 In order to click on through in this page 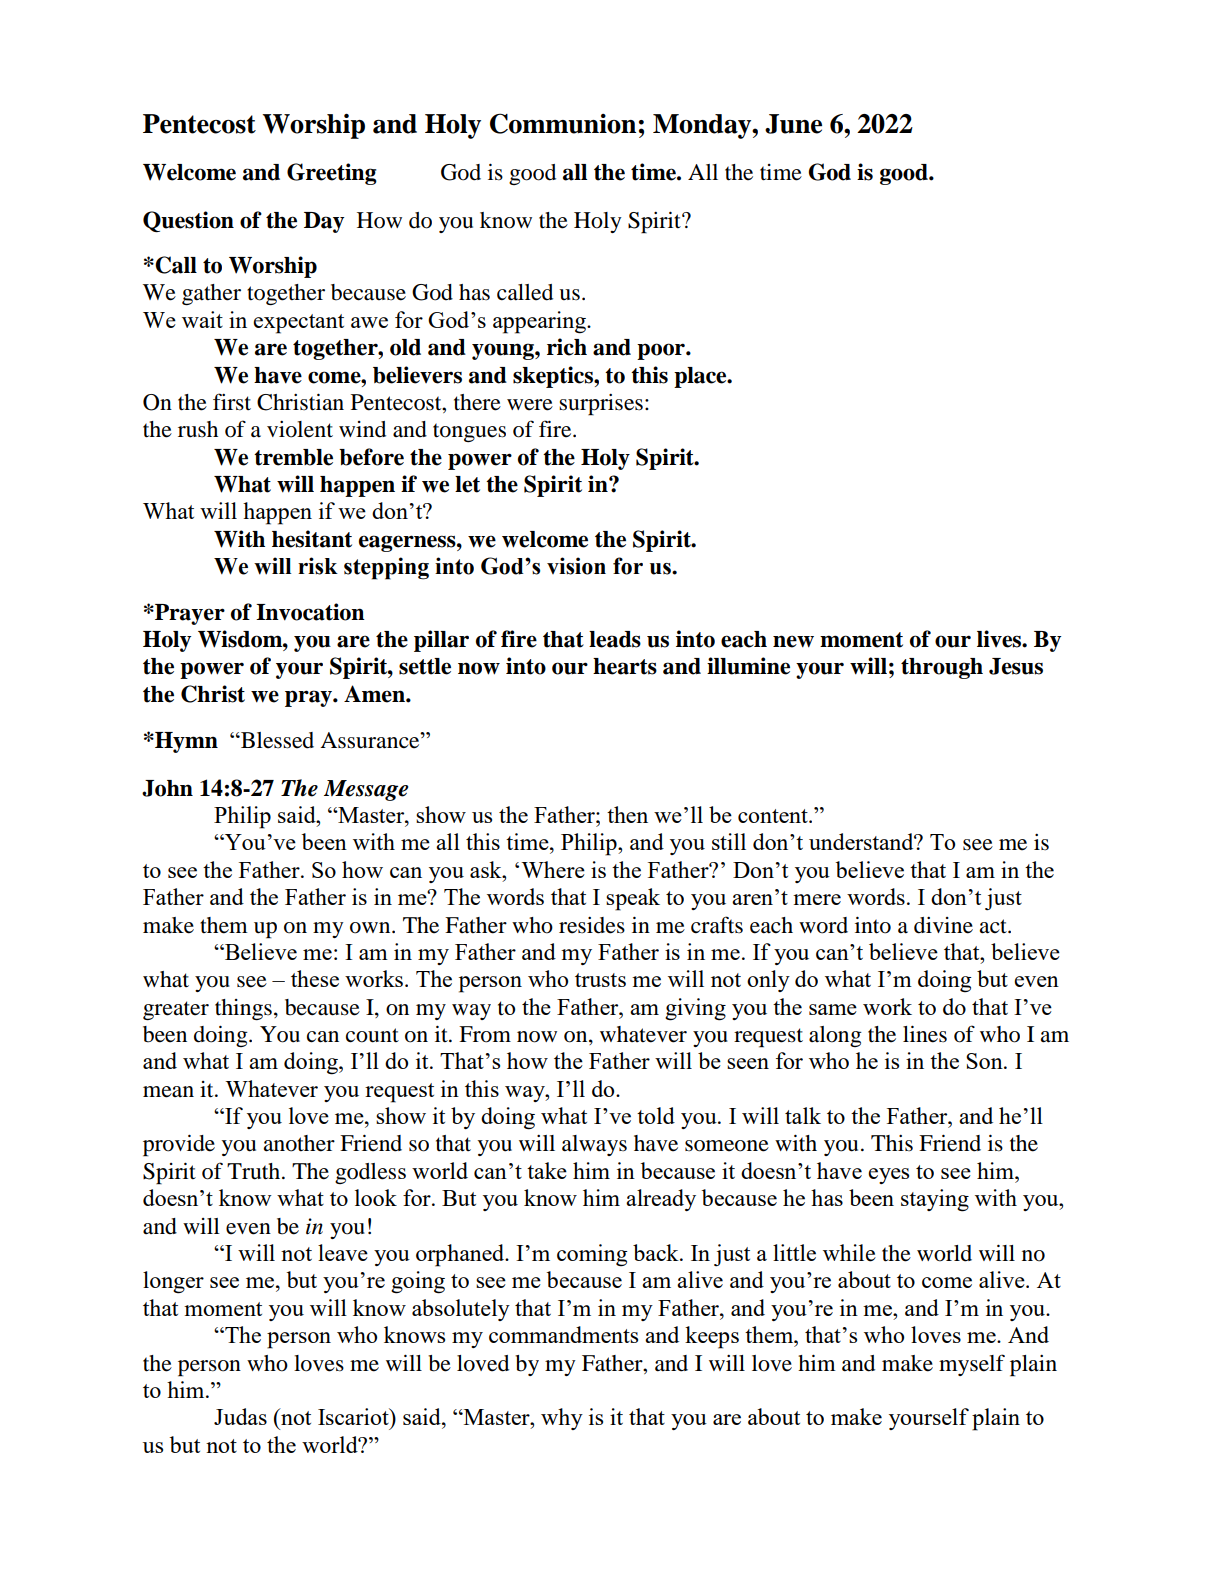, I will do `click(942, 668)`.
